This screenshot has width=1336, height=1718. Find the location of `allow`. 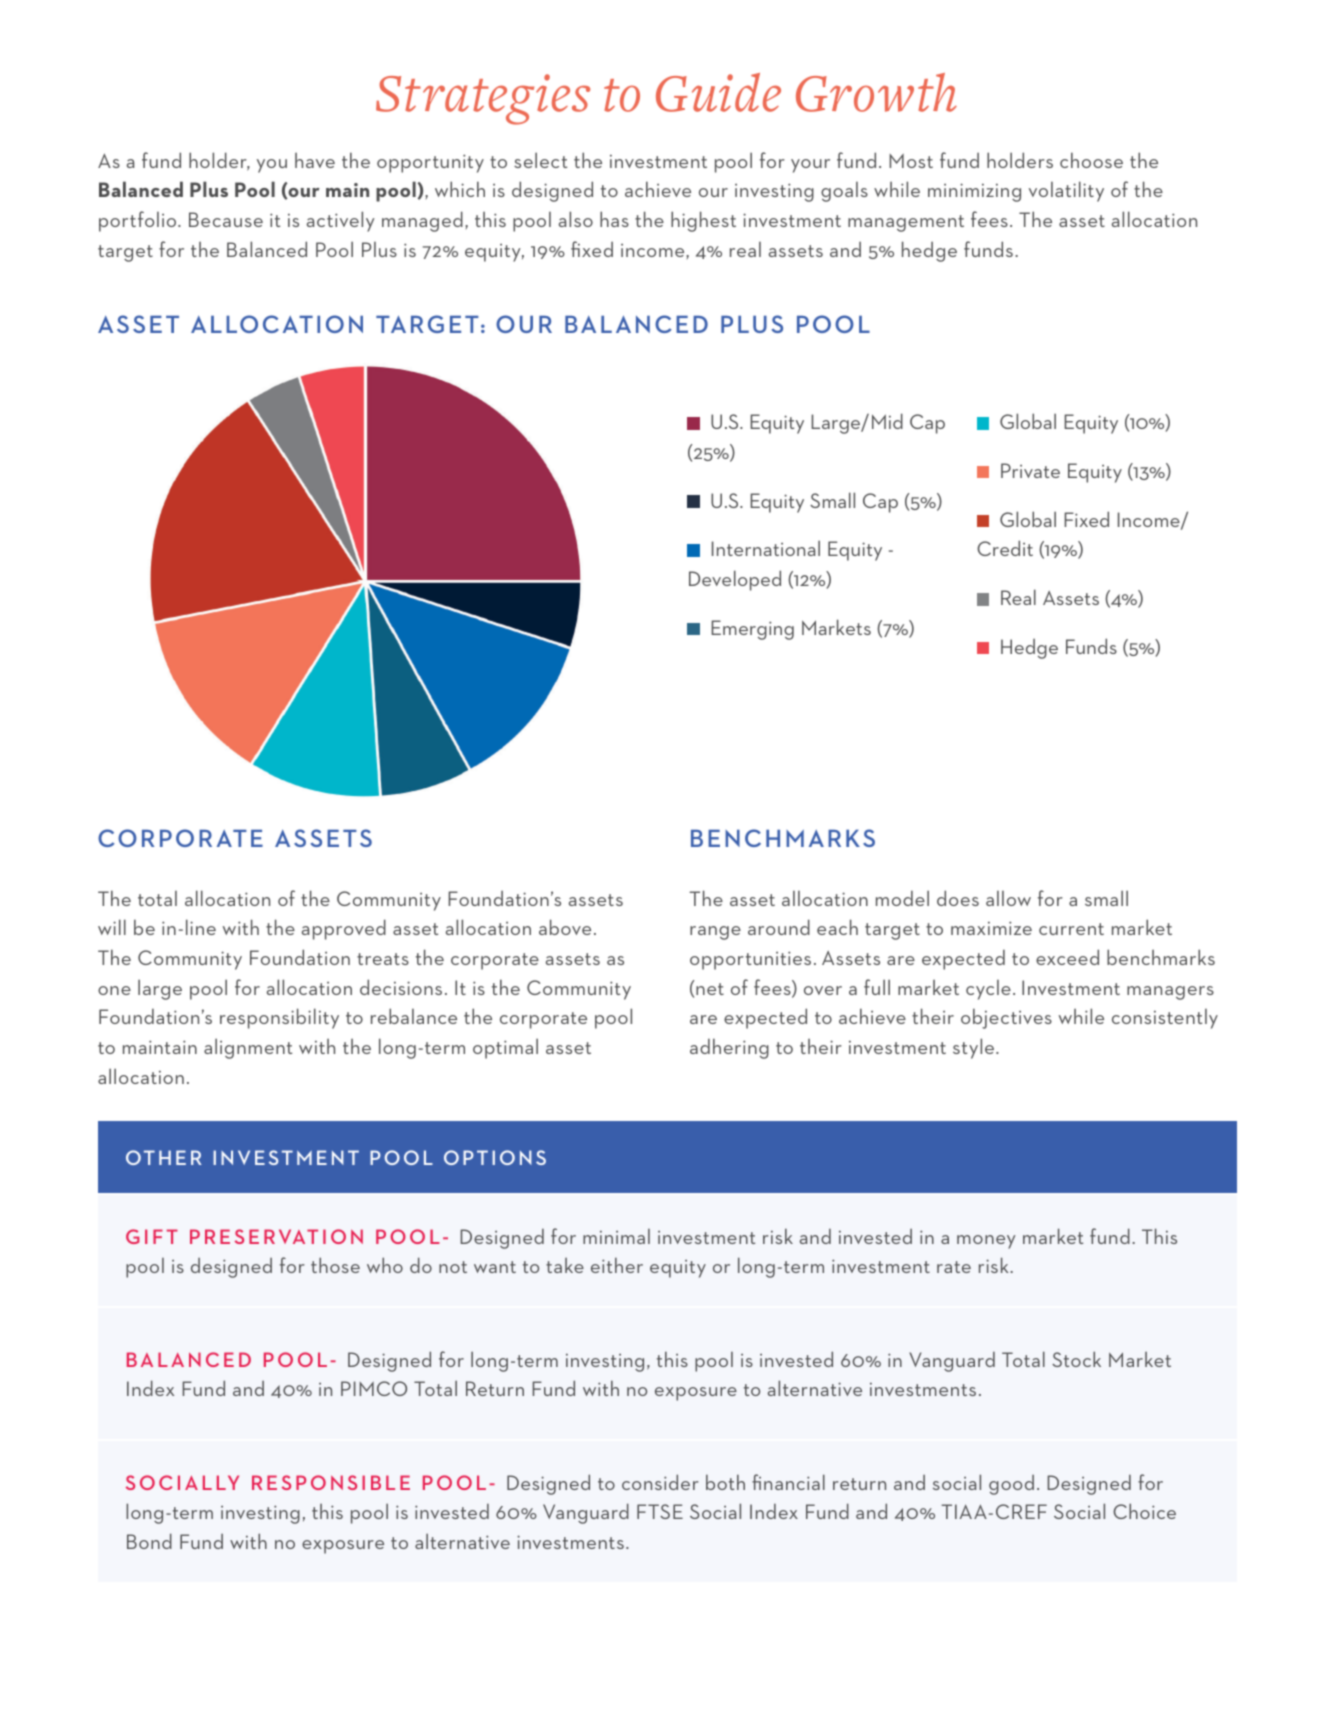

allow is located at coordinates (1008, 898).
